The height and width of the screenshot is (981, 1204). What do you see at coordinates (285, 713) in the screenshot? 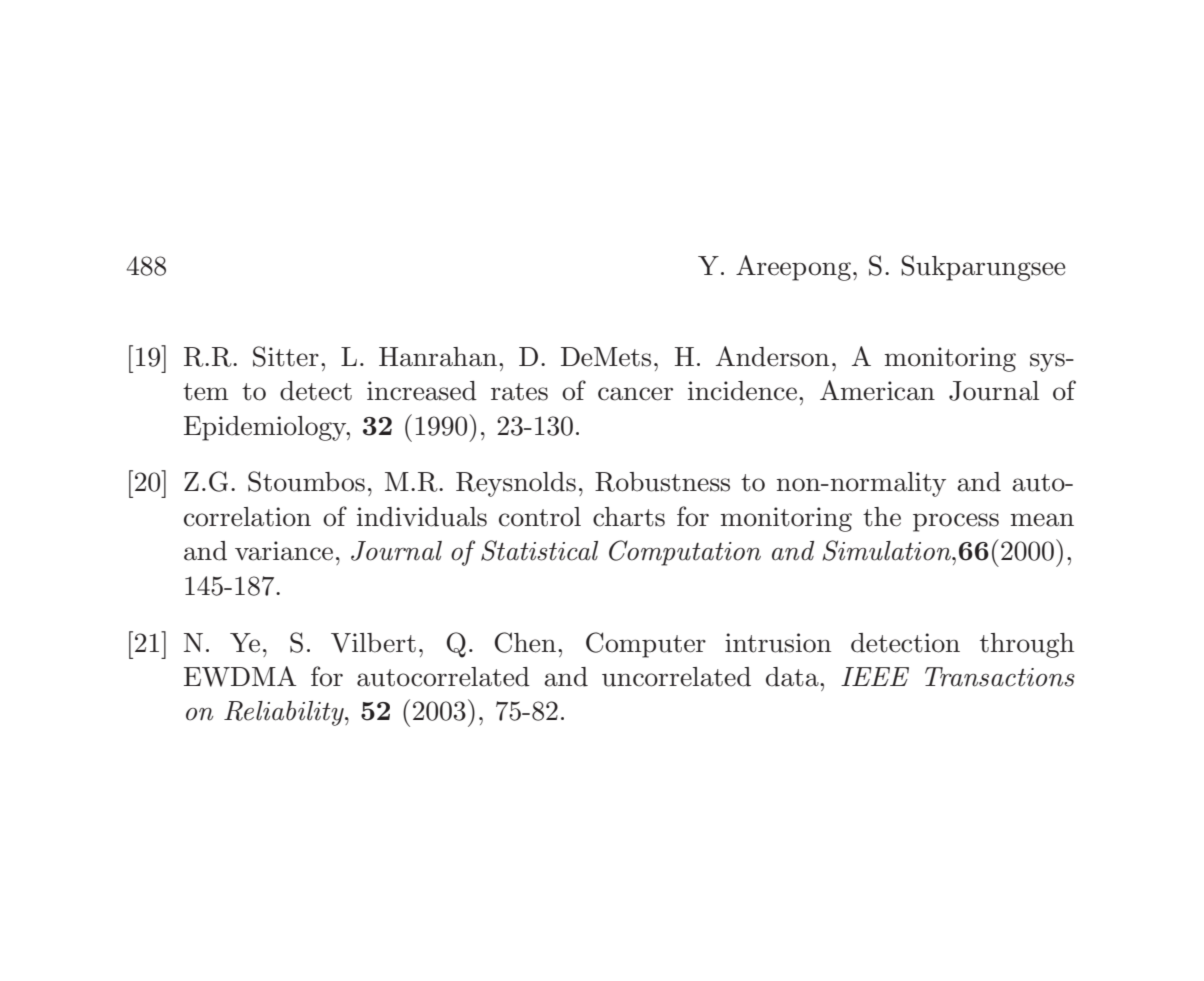
I see `Reliability` at bounding box center [285, 713].
